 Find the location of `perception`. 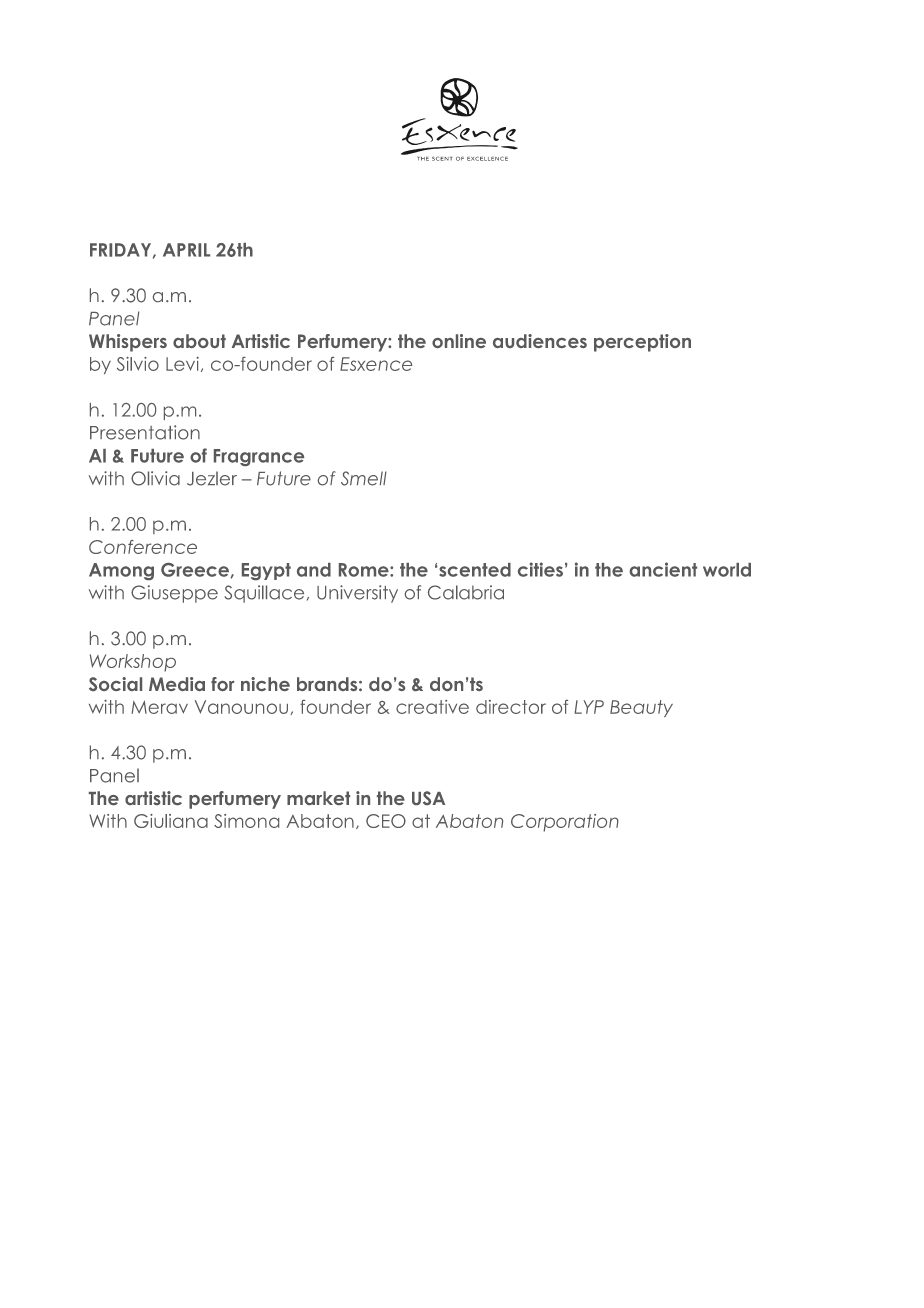

perception is located at coordinates (642, 343).
